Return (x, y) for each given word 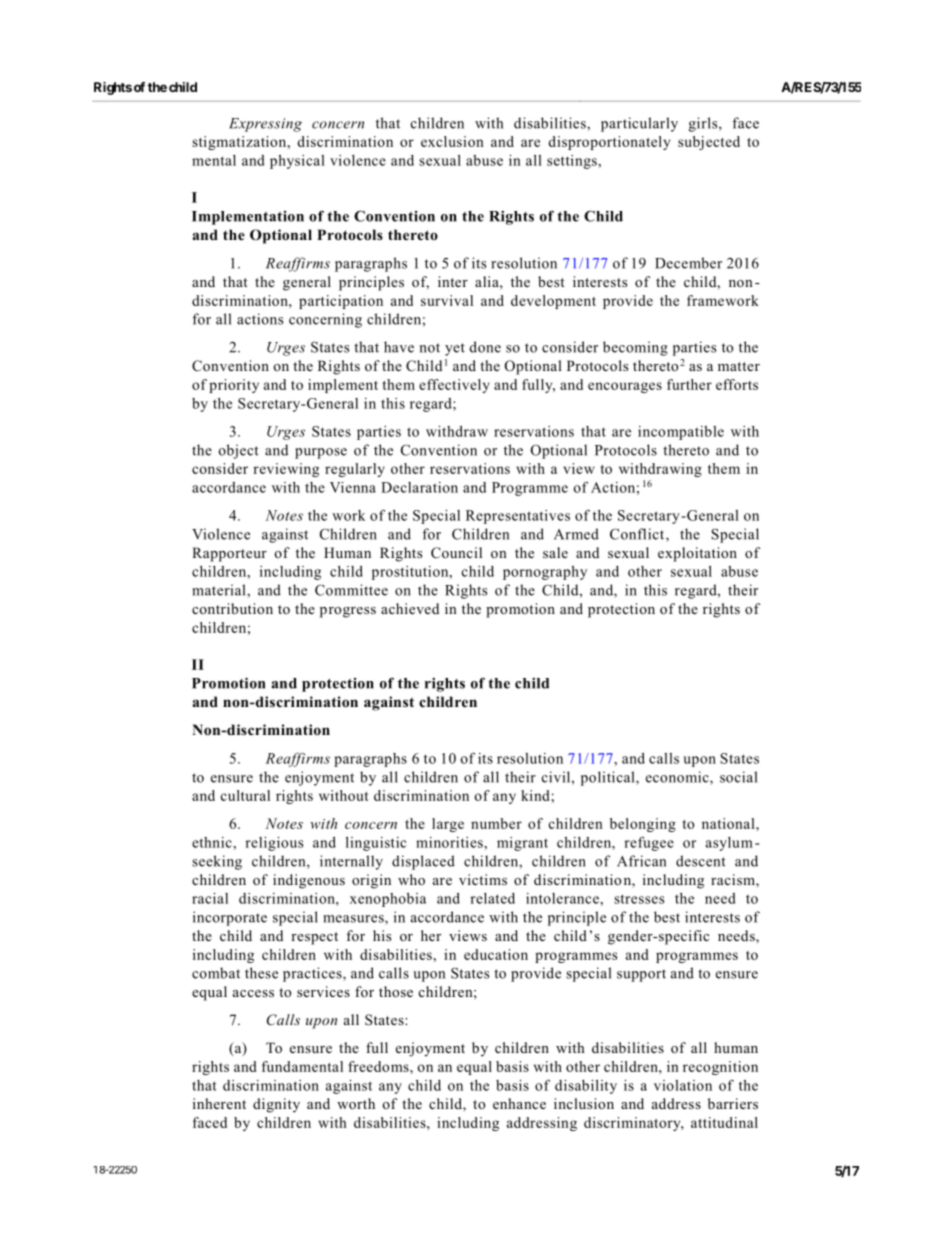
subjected (709, 143)
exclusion (452, 141)
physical (297, 162)
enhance (519, 1103)
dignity (276, 1105)
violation (683, 1085)
